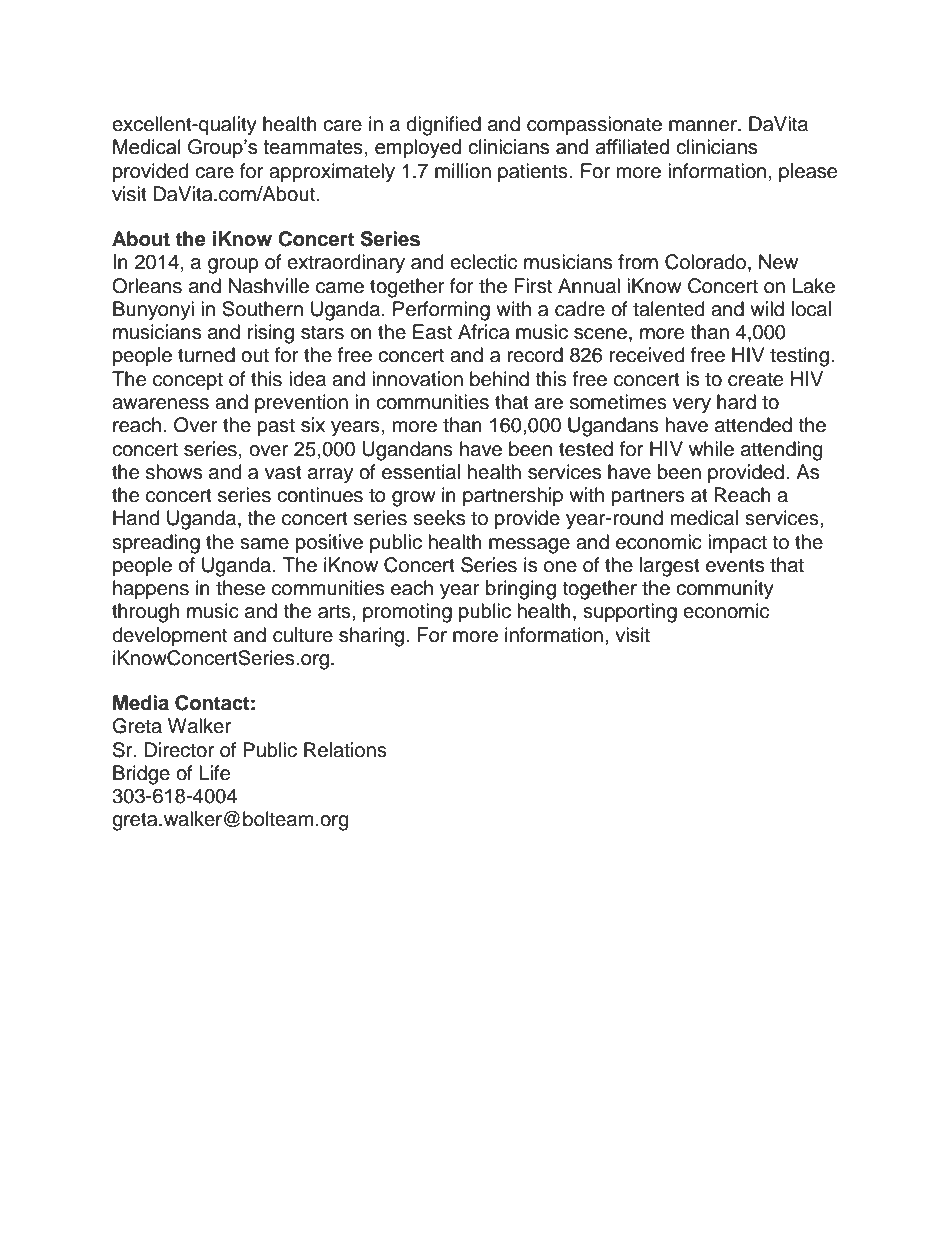 This screenshot has height=1233, width=952. I want to click on Life, so click(214, 773).
